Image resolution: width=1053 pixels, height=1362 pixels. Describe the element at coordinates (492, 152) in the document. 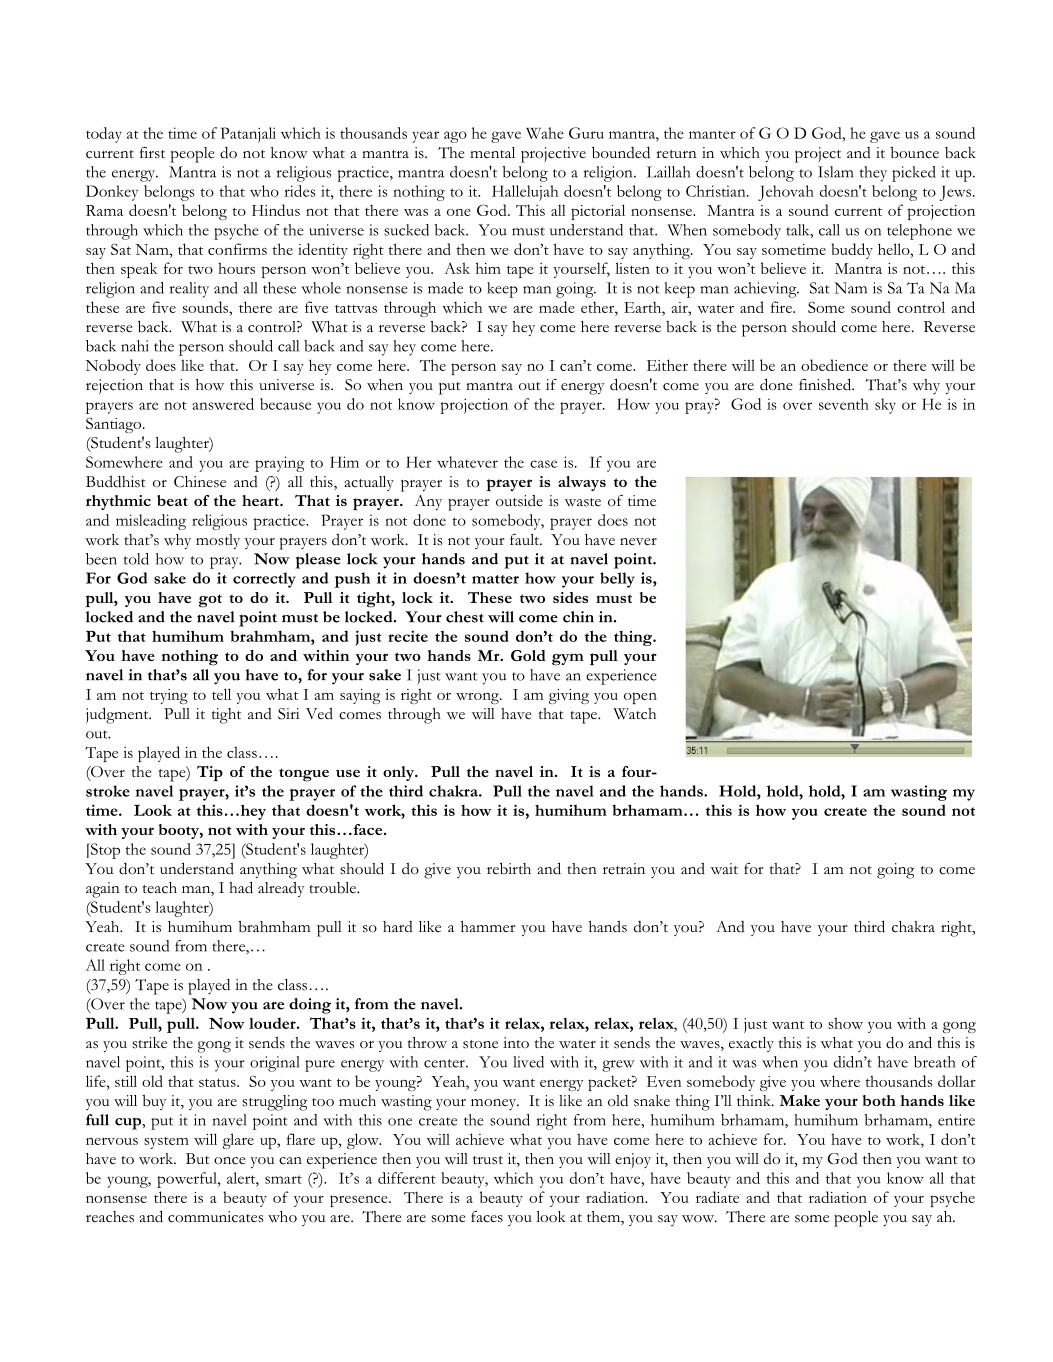

I see `mental` at that location.
